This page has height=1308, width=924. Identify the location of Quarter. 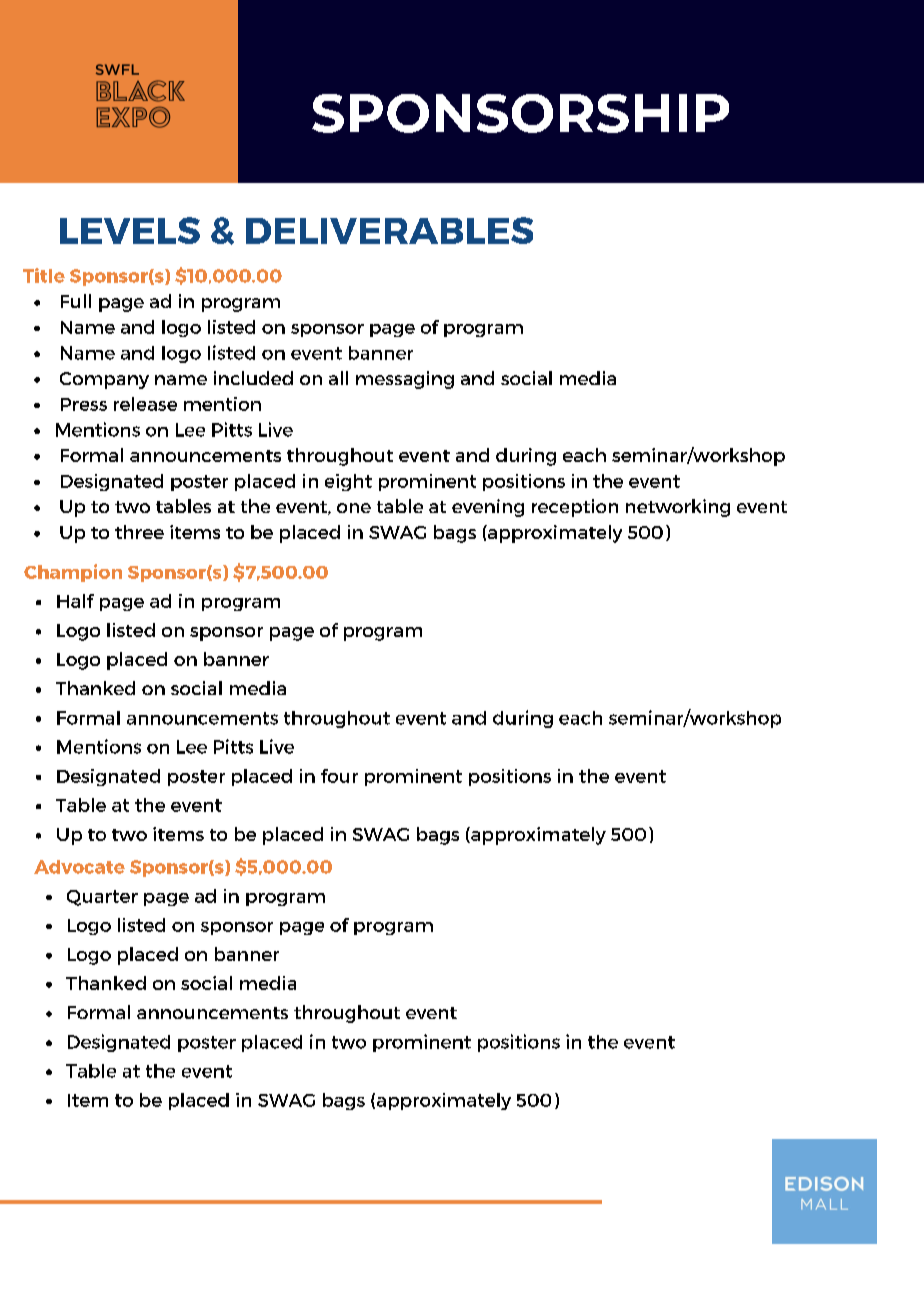
(102, 898).
